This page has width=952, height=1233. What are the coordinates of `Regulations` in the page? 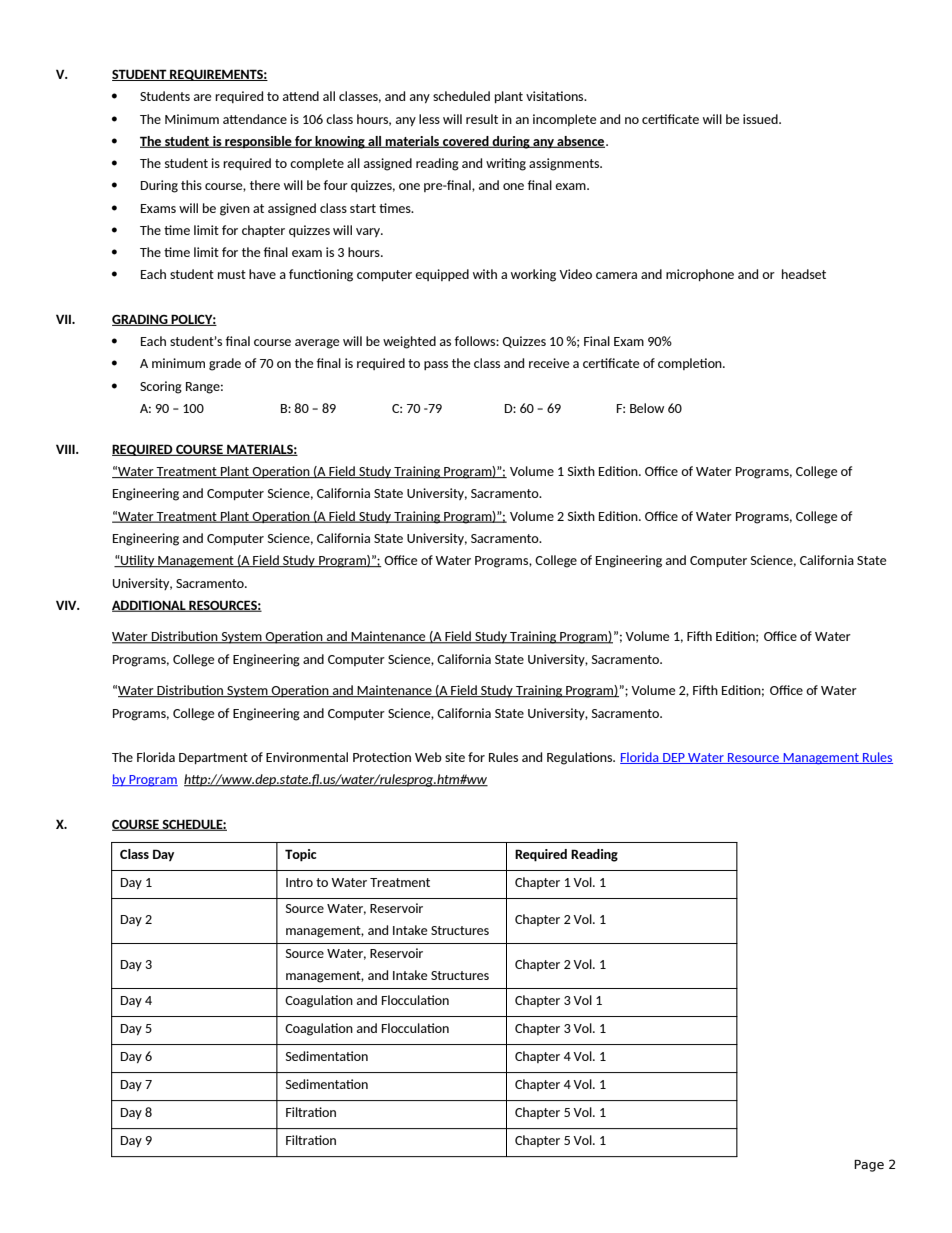 It's located at (581, 758).
